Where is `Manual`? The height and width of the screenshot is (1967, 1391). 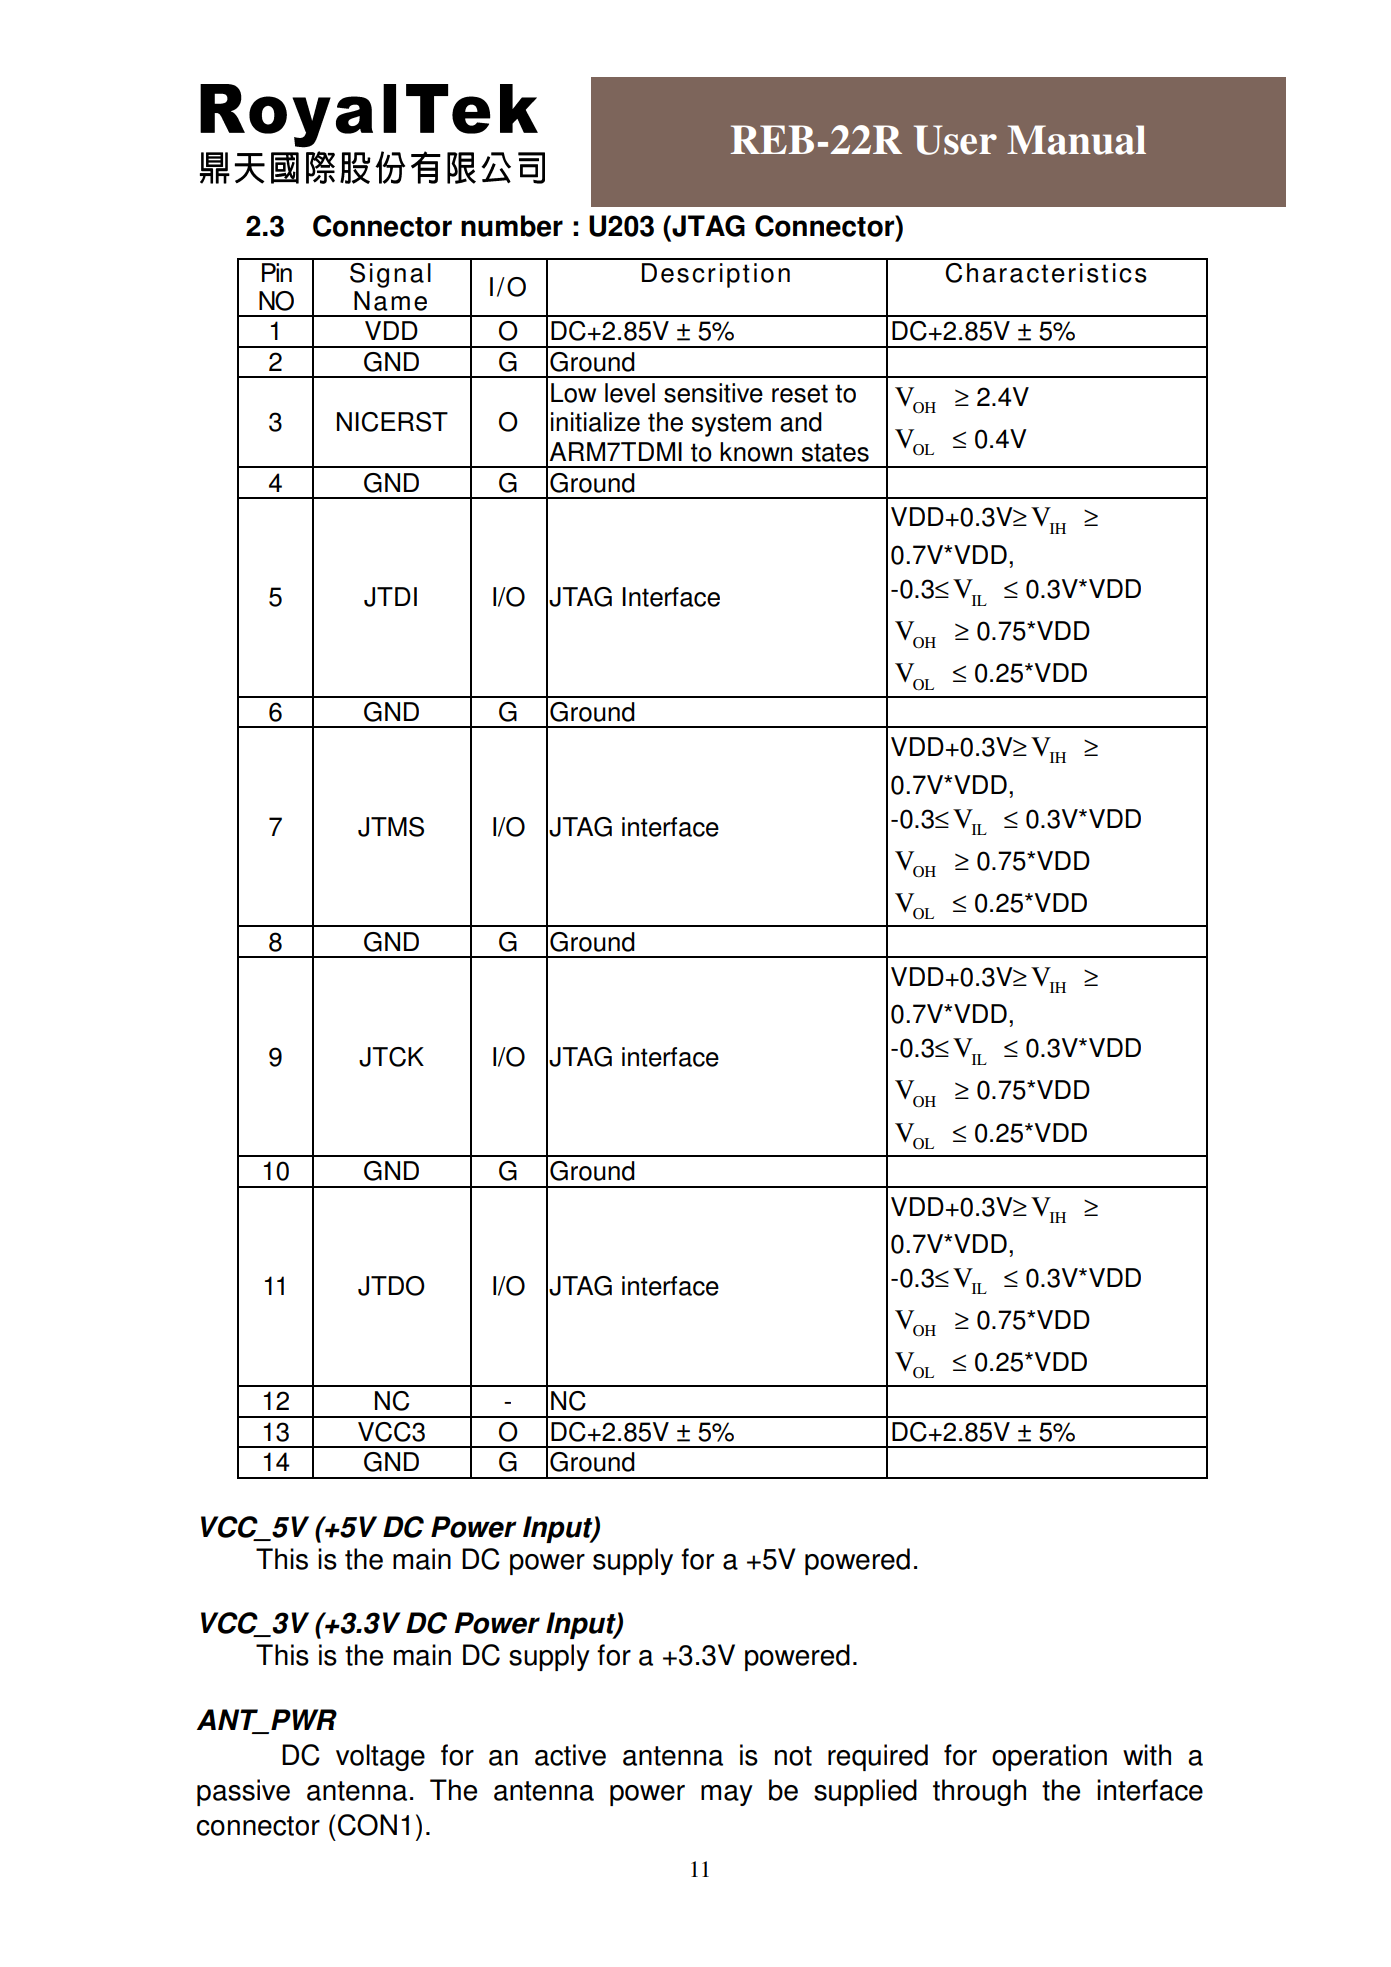
Manual is located at coordinates (1076, 140).
